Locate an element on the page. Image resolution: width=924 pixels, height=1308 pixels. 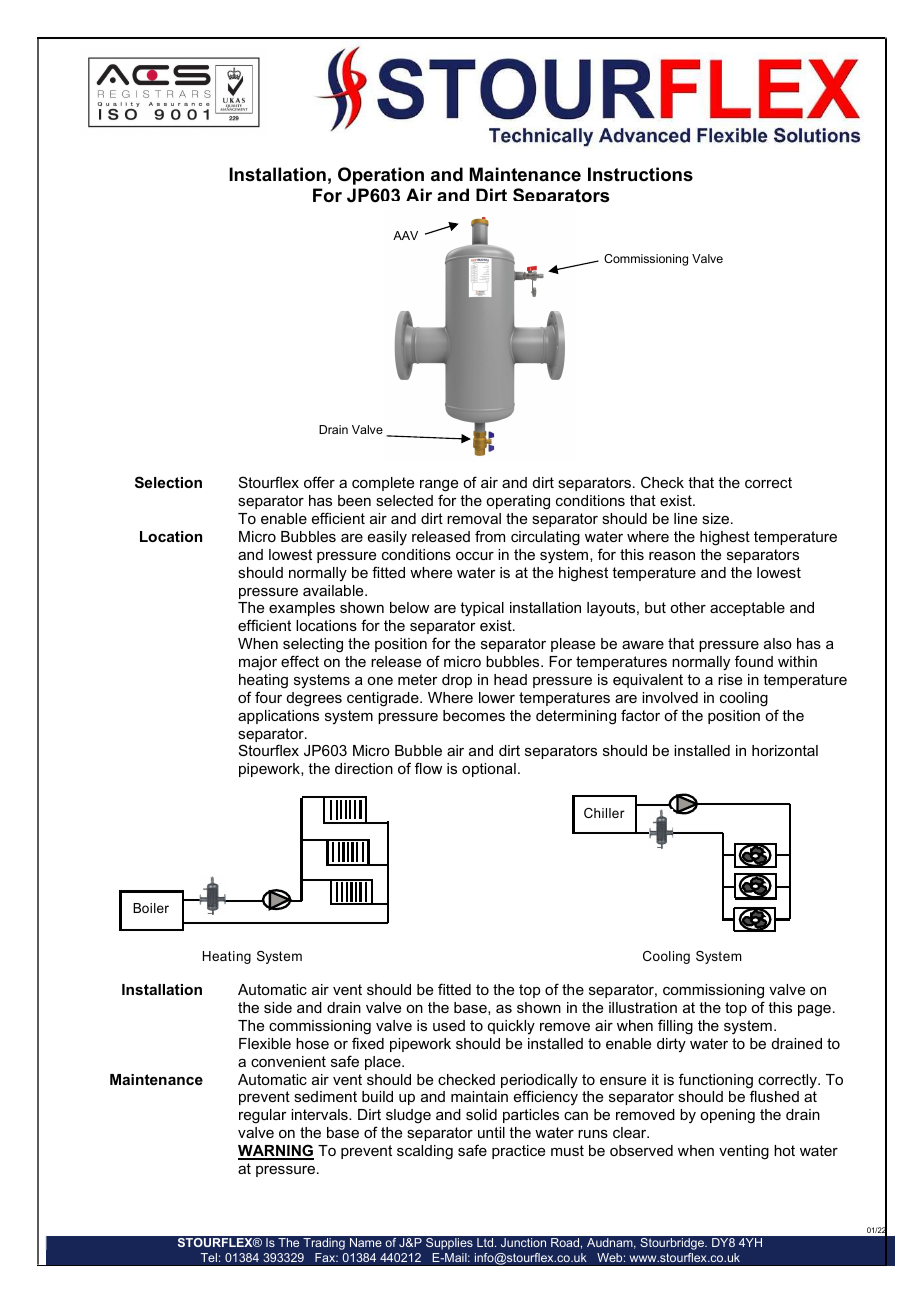
Operation is located at coordinates (381, 176).
